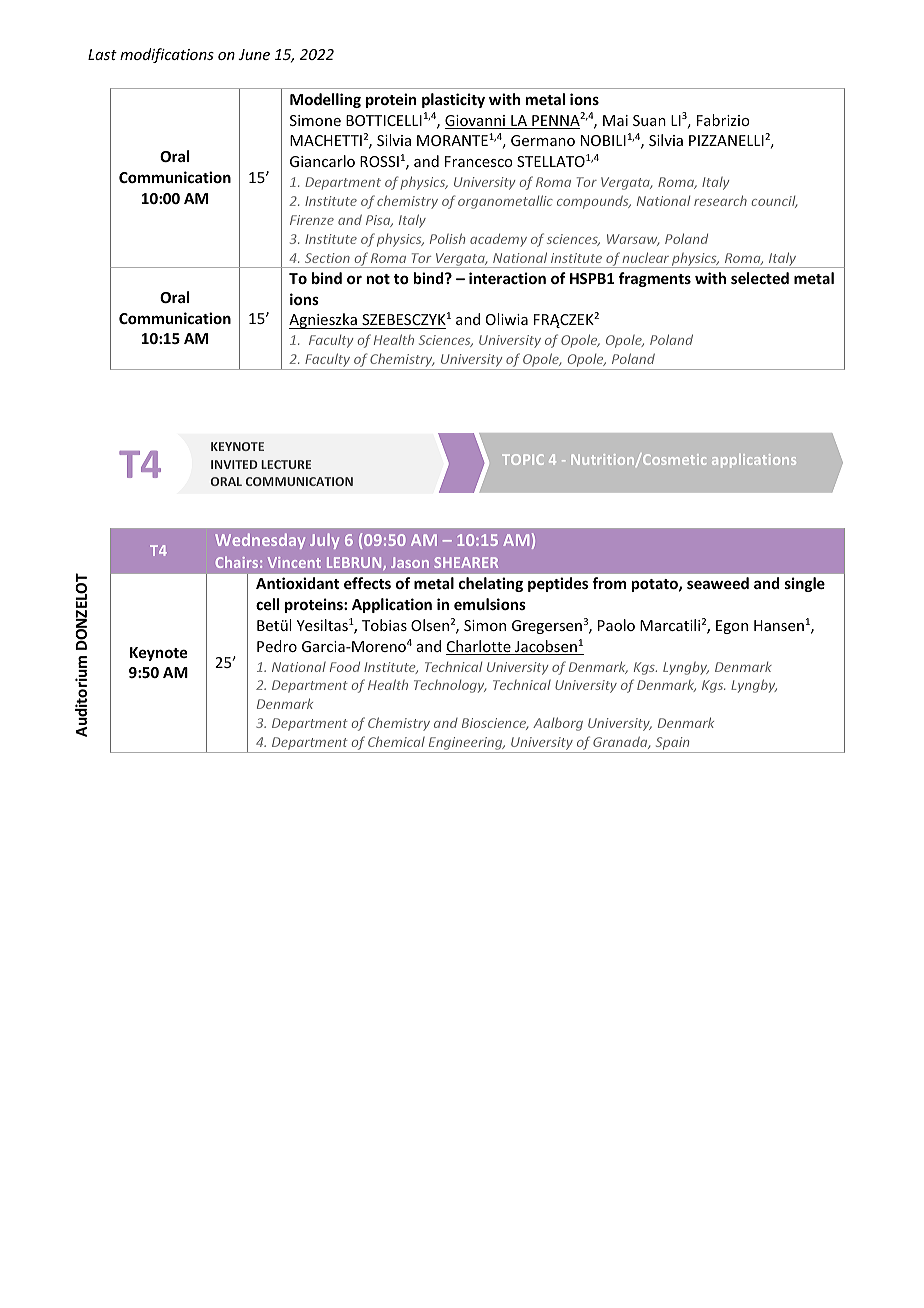 This page has width=924, height=1308. Describe the element at coordinates (760, 278) in the page. I see `selected` at that location.
